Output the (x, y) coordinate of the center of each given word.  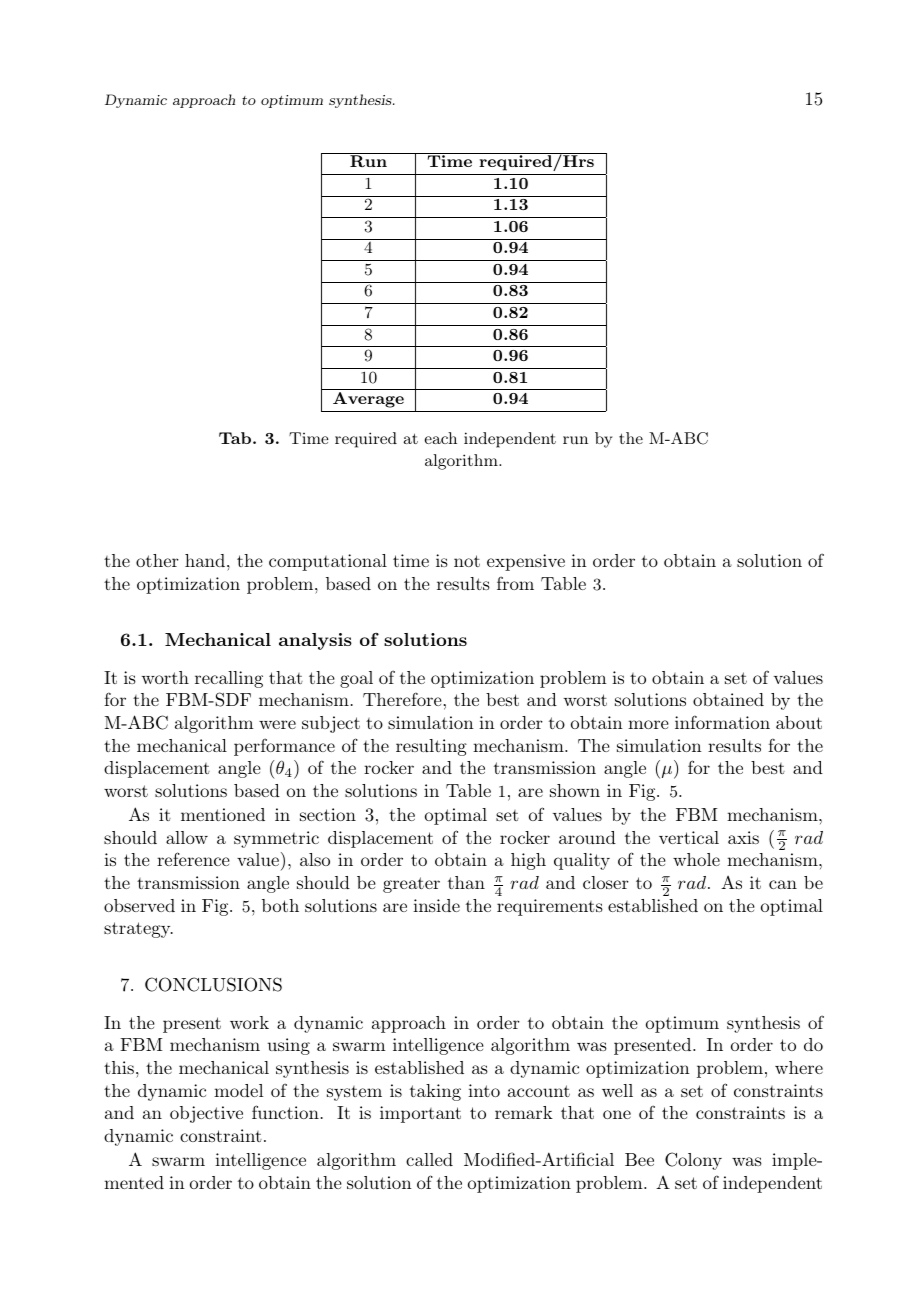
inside (436, 905)
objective (206, 1114)
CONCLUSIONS (213, 984)
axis (743, 837)
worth (165, 677)
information (722, 722)
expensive (526, 562)
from (515, 583)
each (441, 438)
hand (205, 560)
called (429, 1159)
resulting (431, 747)
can (783, 884)
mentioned (223, 814)
